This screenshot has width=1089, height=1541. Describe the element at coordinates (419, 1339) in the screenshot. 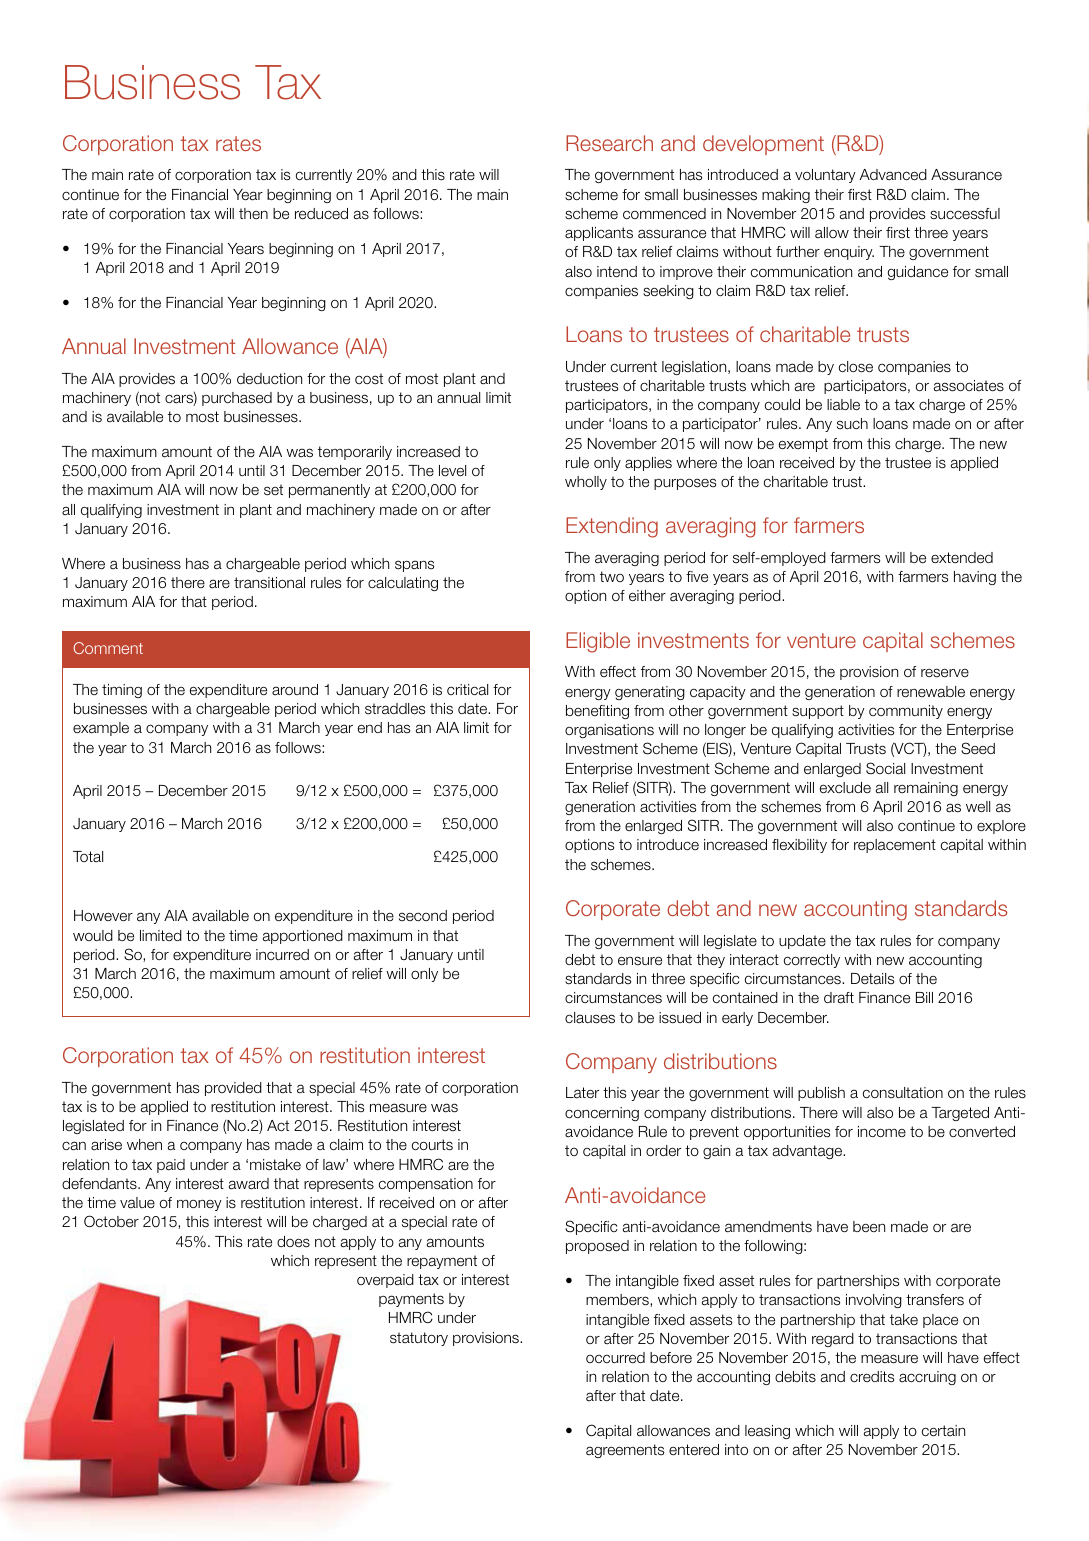

I see `statutory` at that location.
